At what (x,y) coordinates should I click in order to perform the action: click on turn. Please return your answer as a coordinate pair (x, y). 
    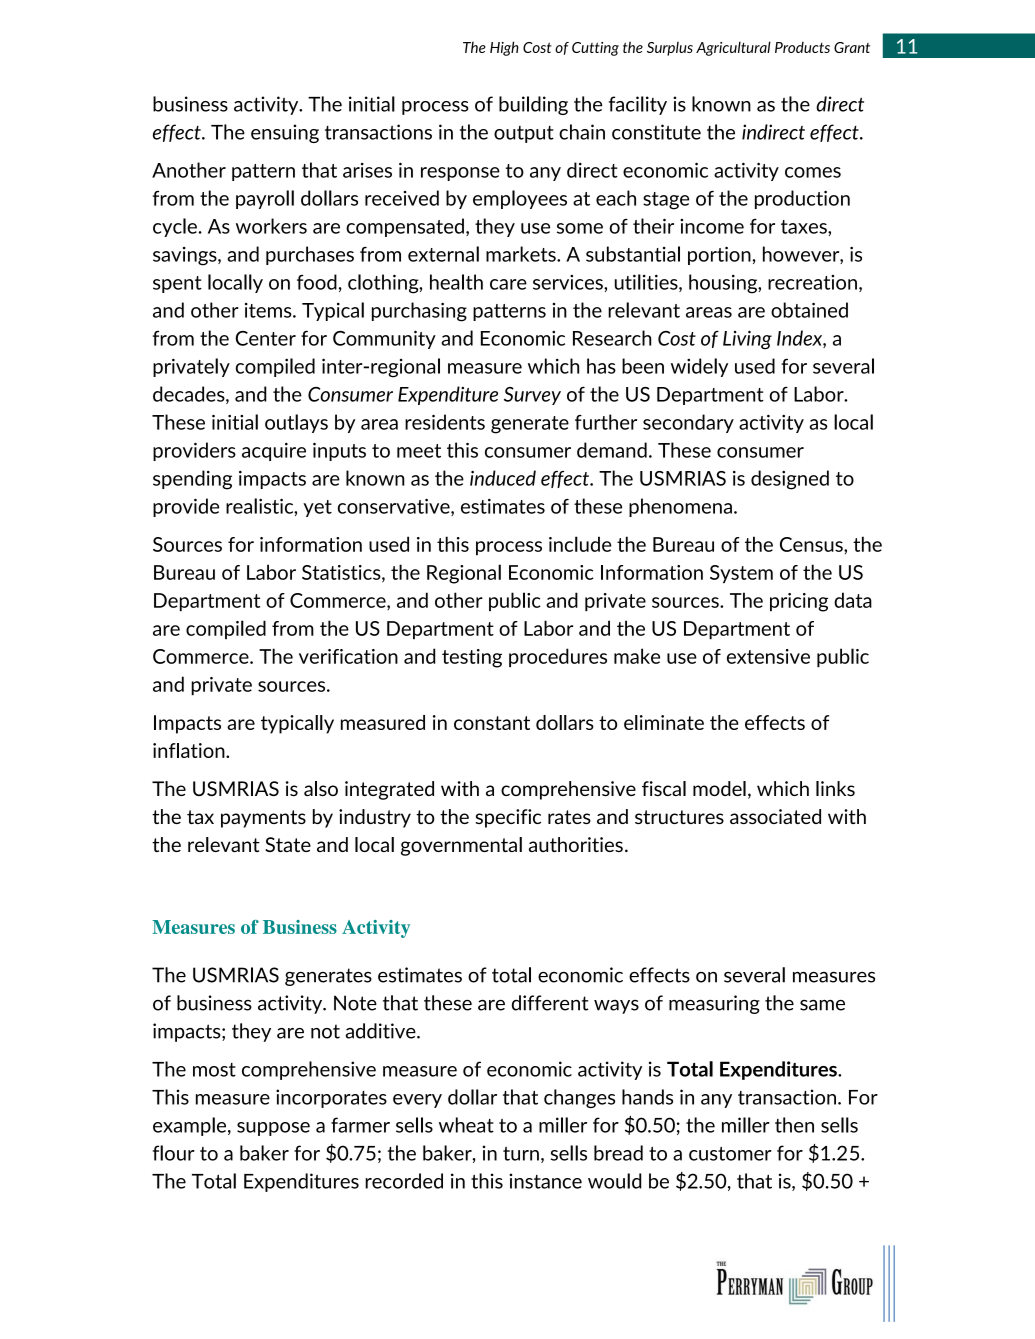
    Looking at the image, I should click on (521, 1154).
